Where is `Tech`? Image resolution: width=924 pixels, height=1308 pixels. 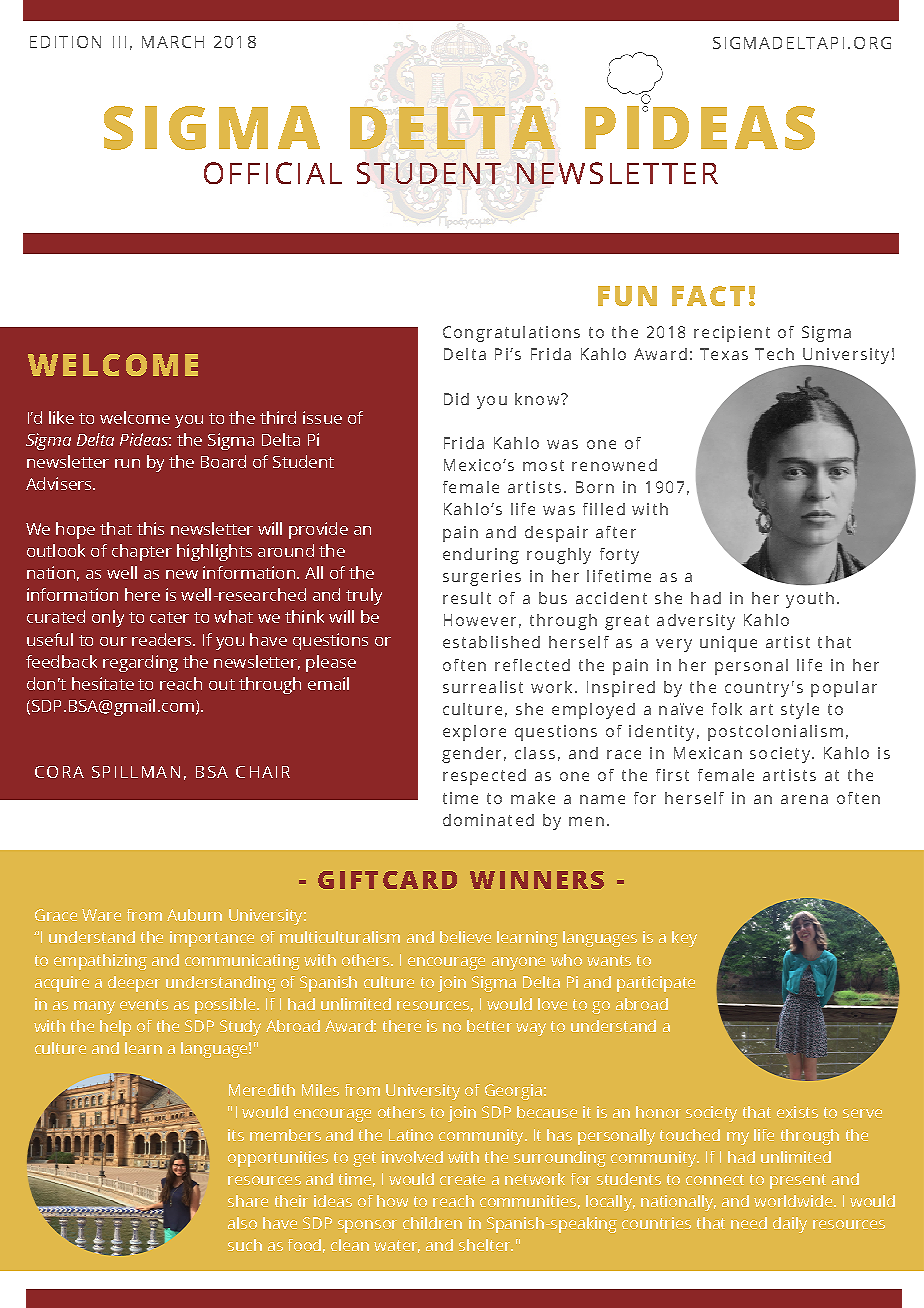 Tech is located at coordinates (774, 354).
